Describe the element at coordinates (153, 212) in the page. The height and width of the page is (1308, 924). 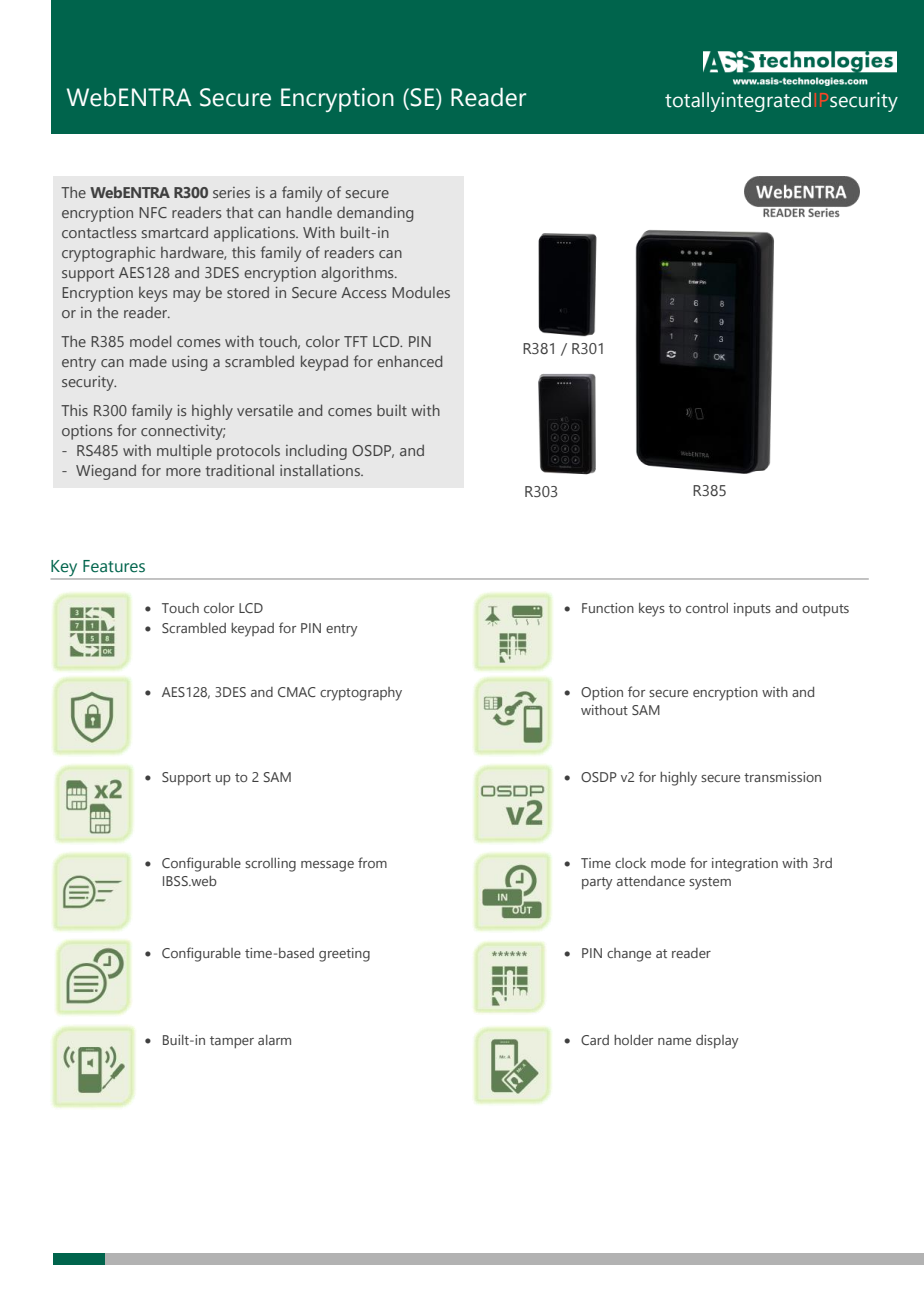
I see `NFC` at that location.
